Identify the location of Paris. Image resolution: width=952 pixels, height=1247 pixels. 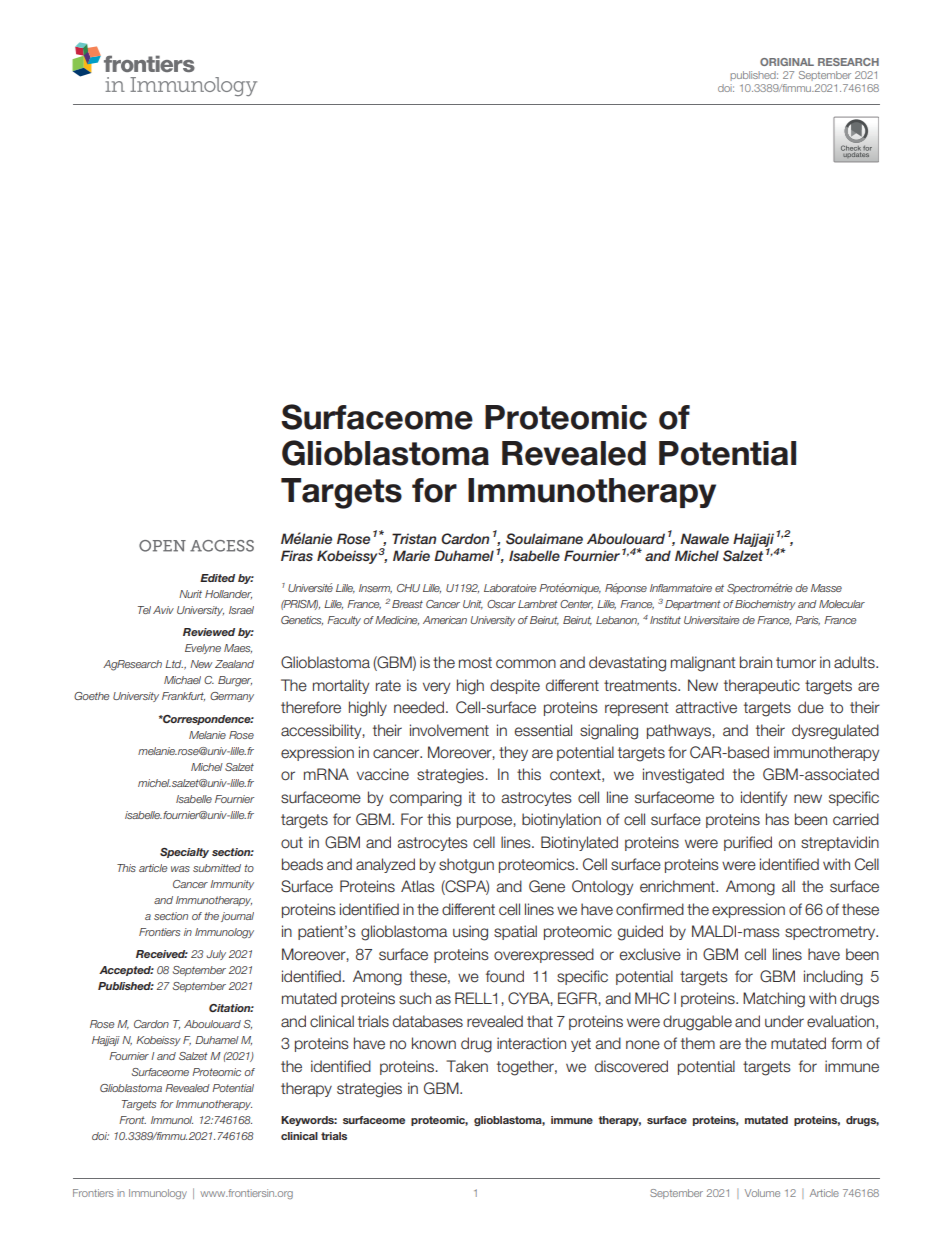
(807, 621).
